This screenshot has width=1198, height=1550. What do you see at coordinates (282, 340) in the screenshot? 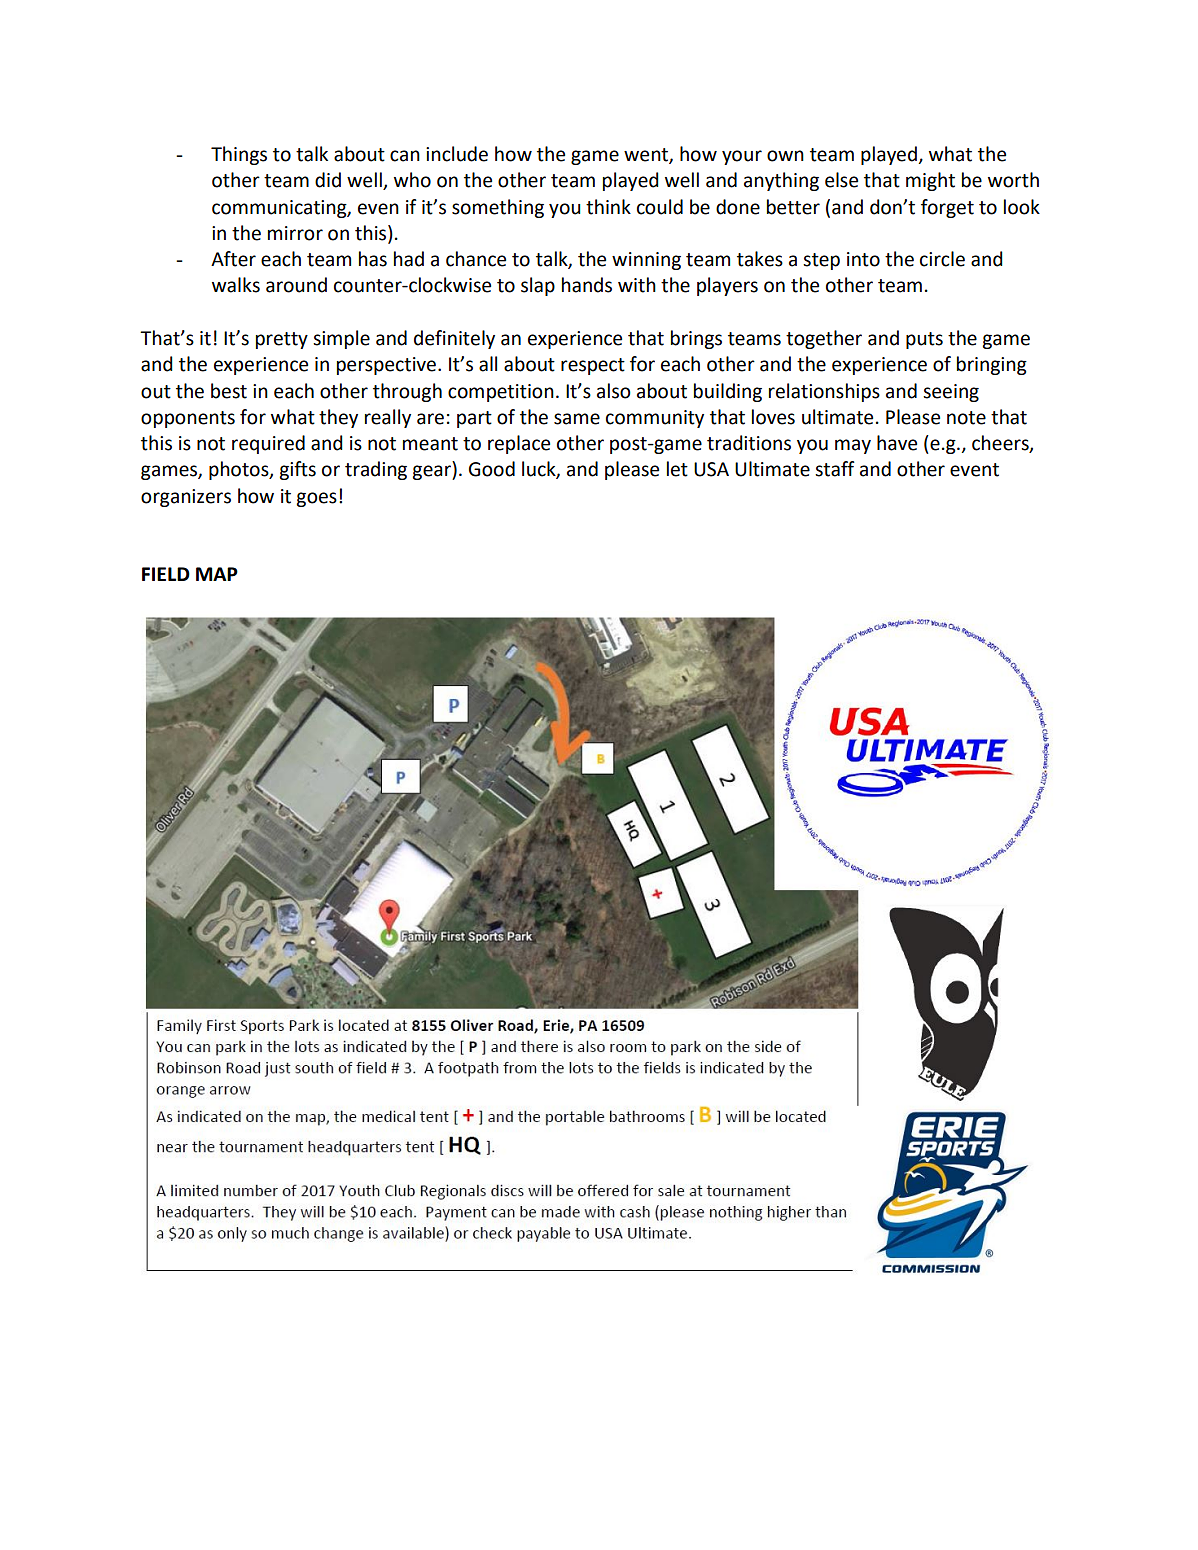
I see `pretty` at bounding box center [282, 340].
